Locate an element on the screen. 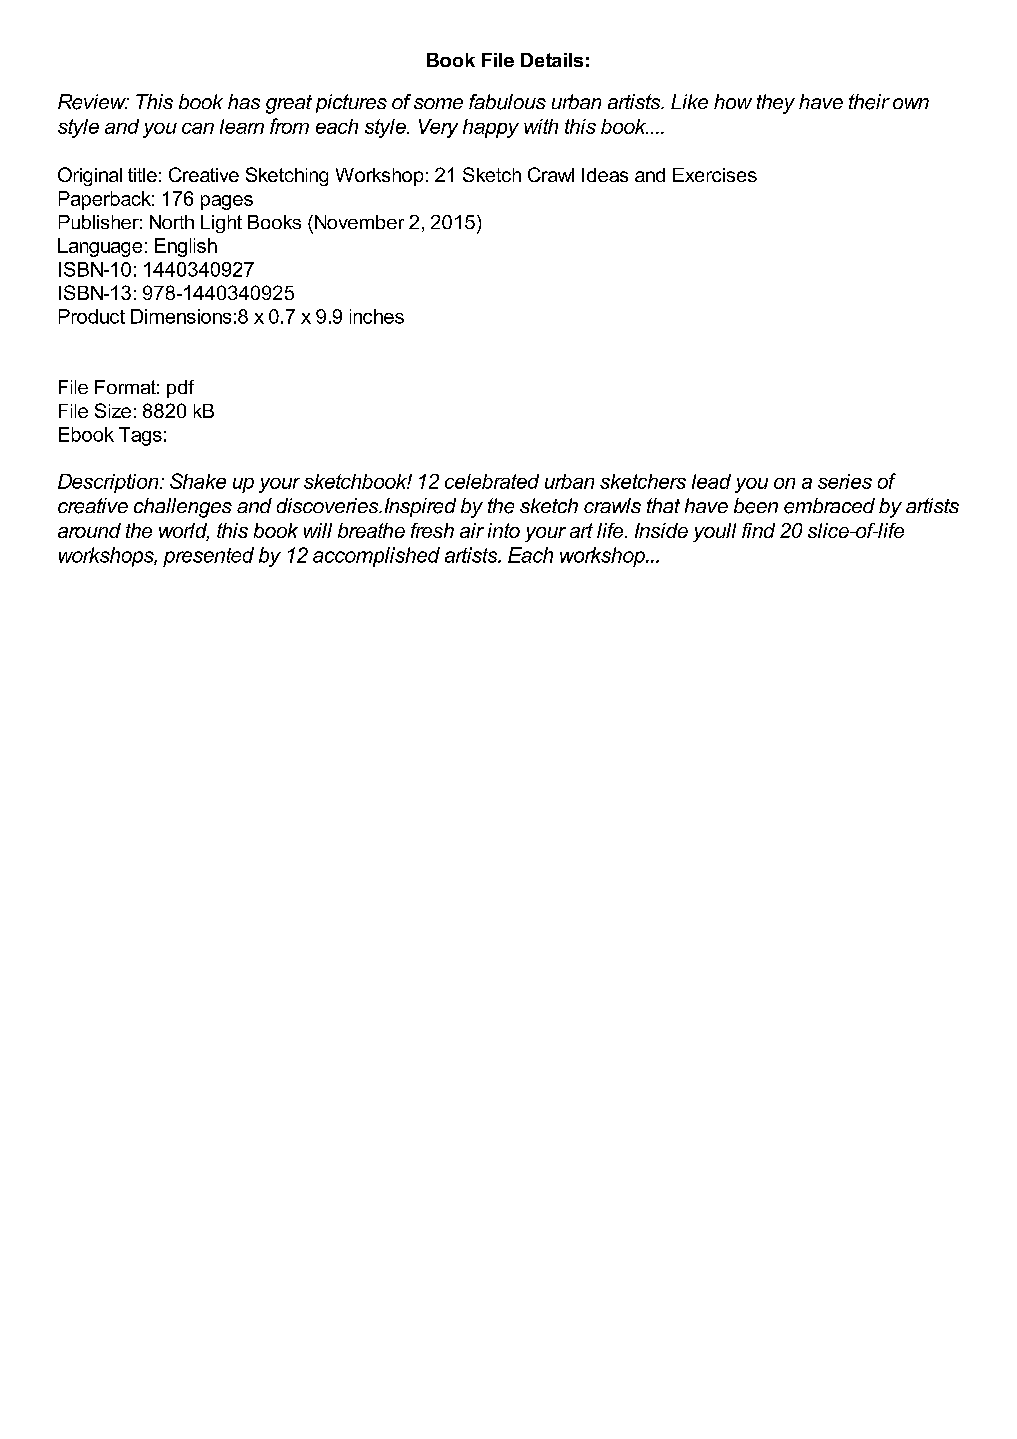 The width and height of the screenshot is (1017, 1439). Details is located at coordinates (552, 60).
